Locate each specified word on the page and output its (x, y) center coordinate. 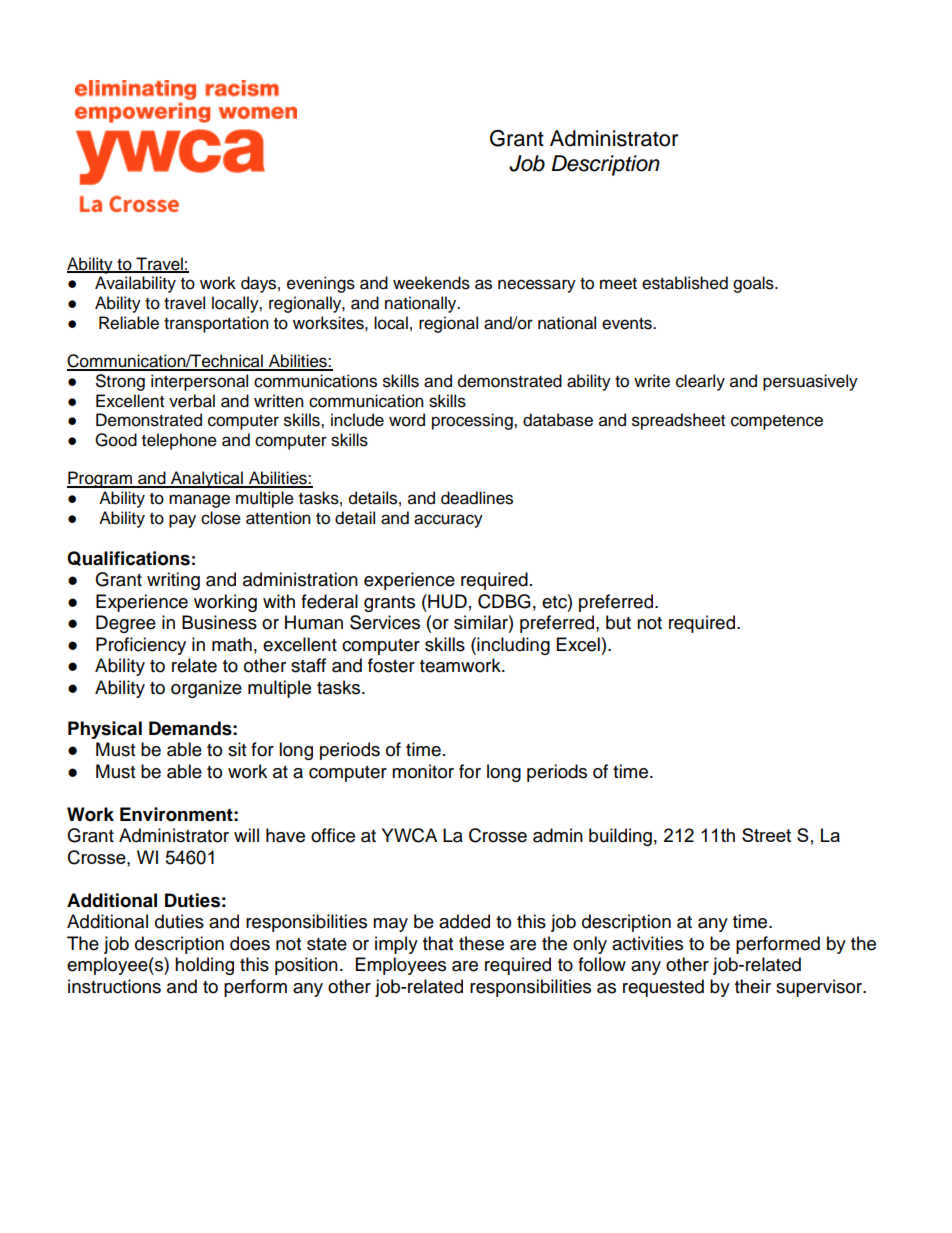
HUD (446, 601)
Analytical (207, 479)
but (618, 622)
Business (219, 622)
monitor (423, 771)
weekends (431, 283)
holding (204, 966)
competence (777, 422)
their (753, 986)
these (481, 943)
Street (766, 835)
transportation (216, 324)
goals (754, 284)
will (246, 835)
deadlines (477, 498)
